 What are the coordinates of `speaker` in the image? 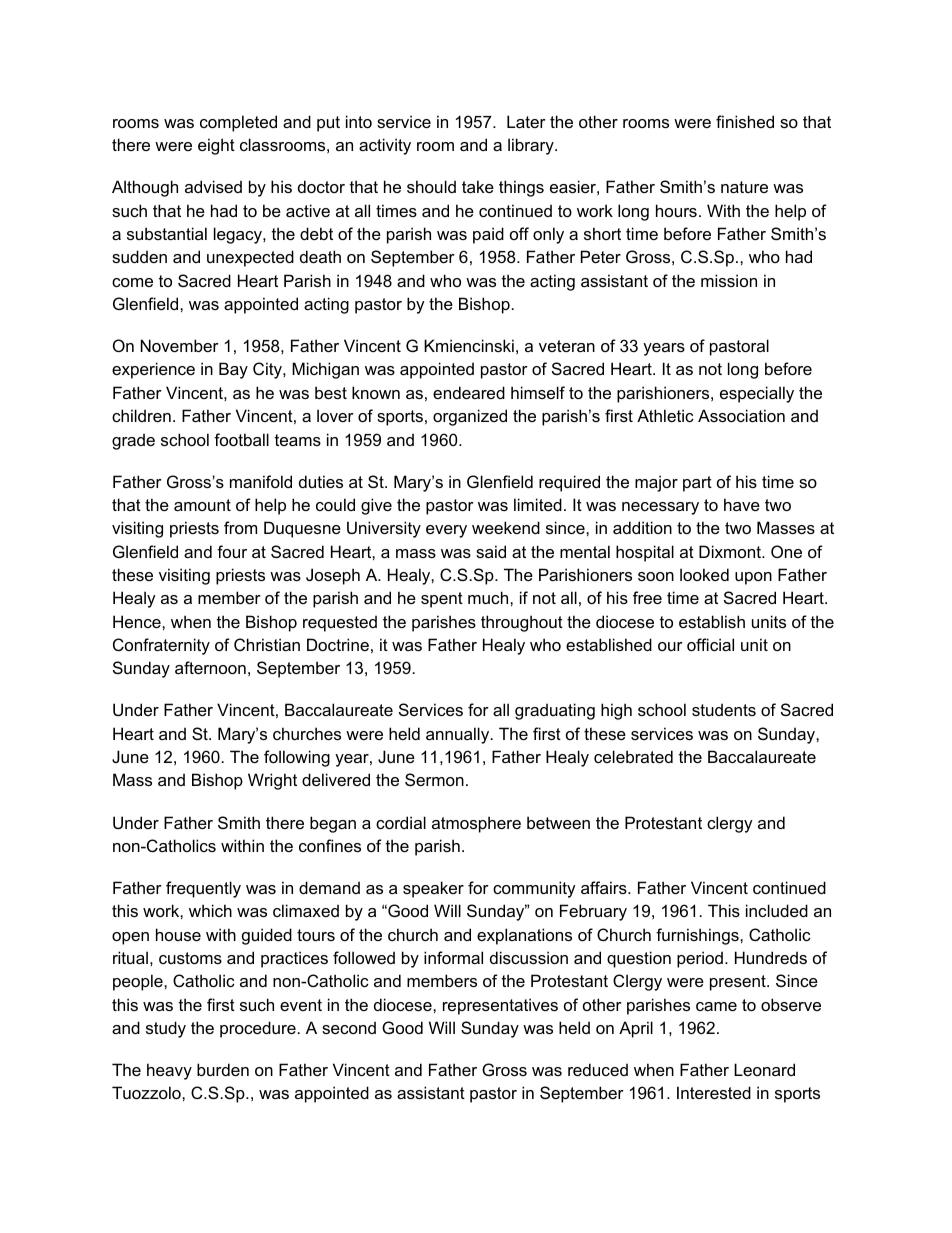 It's located at (433, 889).
